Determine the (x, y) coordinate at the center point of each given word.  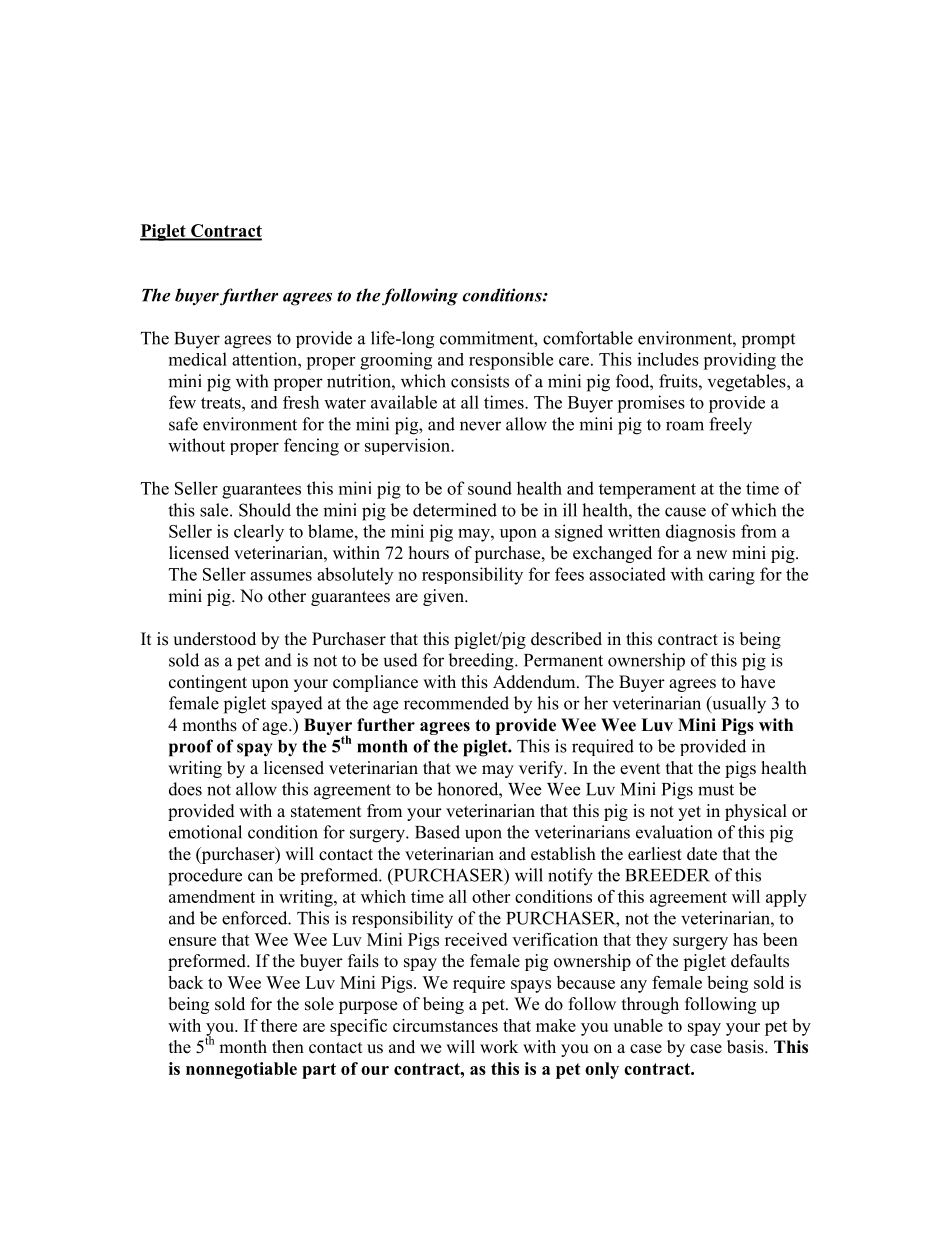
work (499, 1047)
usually (738, 705)
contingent (208, 683)
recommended (456, 703)
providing (739, 361)
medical (198, 359)
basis (746, 1047)
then (288, 1047)
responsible (511, 361)
